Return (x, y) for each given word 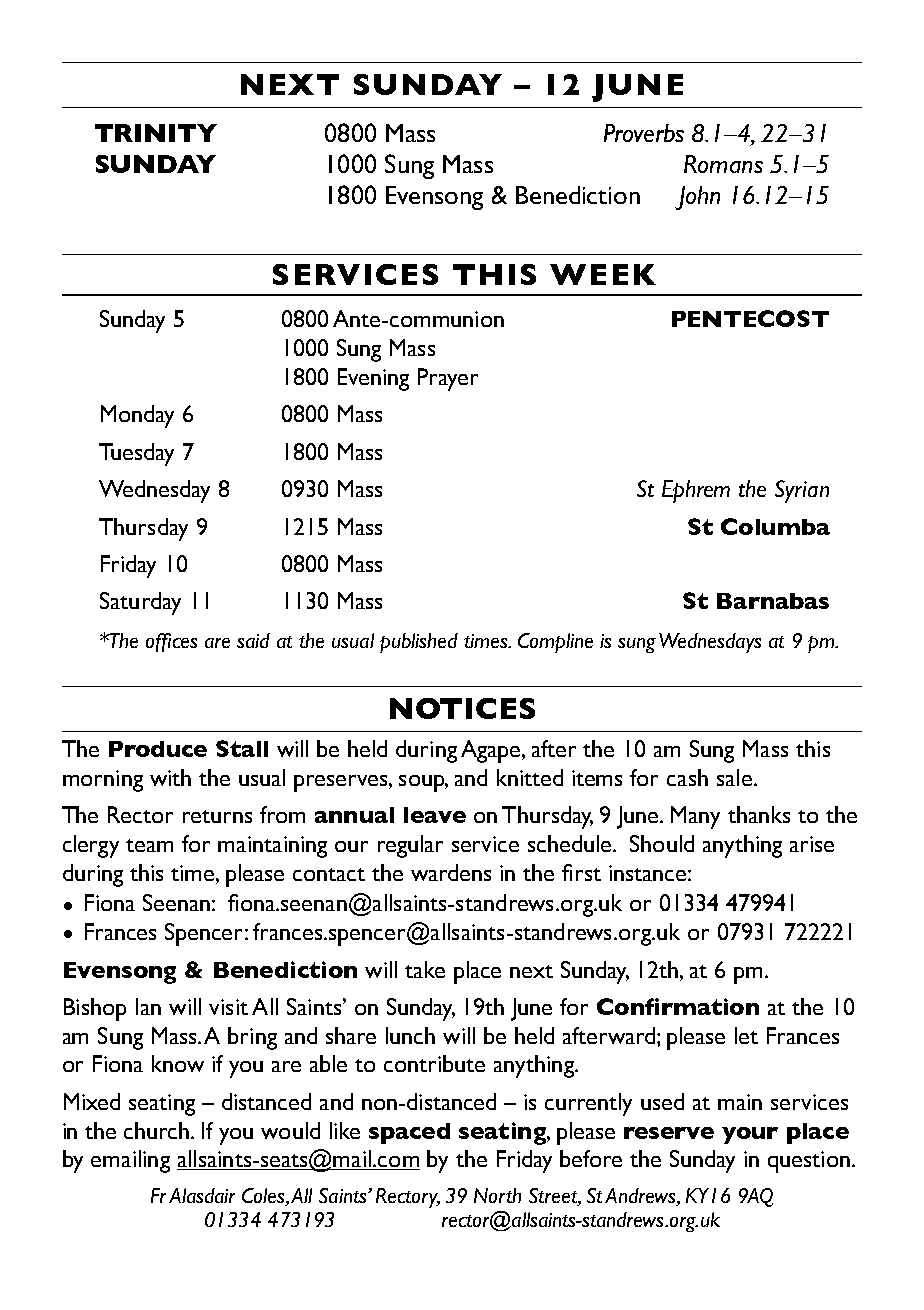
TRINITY (156, 133)
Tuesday (136, 454)
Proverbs (644, 133)
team (149, 845)
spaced (409, 1133)
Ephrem (696, 491)
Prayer (448, 379)
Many (695, 817)
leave (435, 815)
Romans (723, 164)
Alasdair (202, 1195)
